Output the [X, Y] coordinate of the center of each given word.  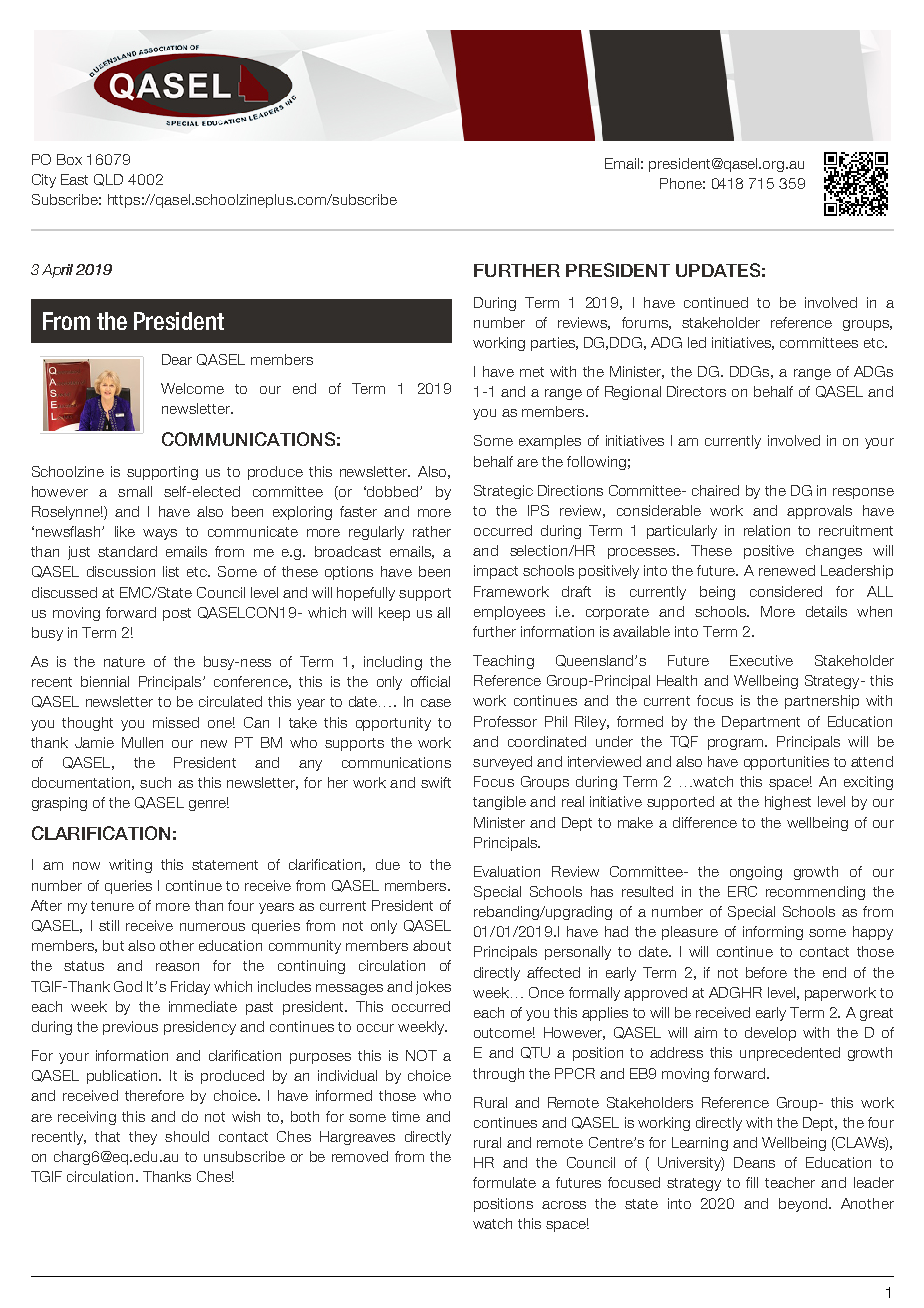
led [697, 342]
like [125, 531]
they [143, 1138]
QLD [108, 180]
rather [432, 531]
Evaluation [507, 871]
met [532, 372]
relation [767, 530]
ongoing [756, 873]
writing [130, 866]
